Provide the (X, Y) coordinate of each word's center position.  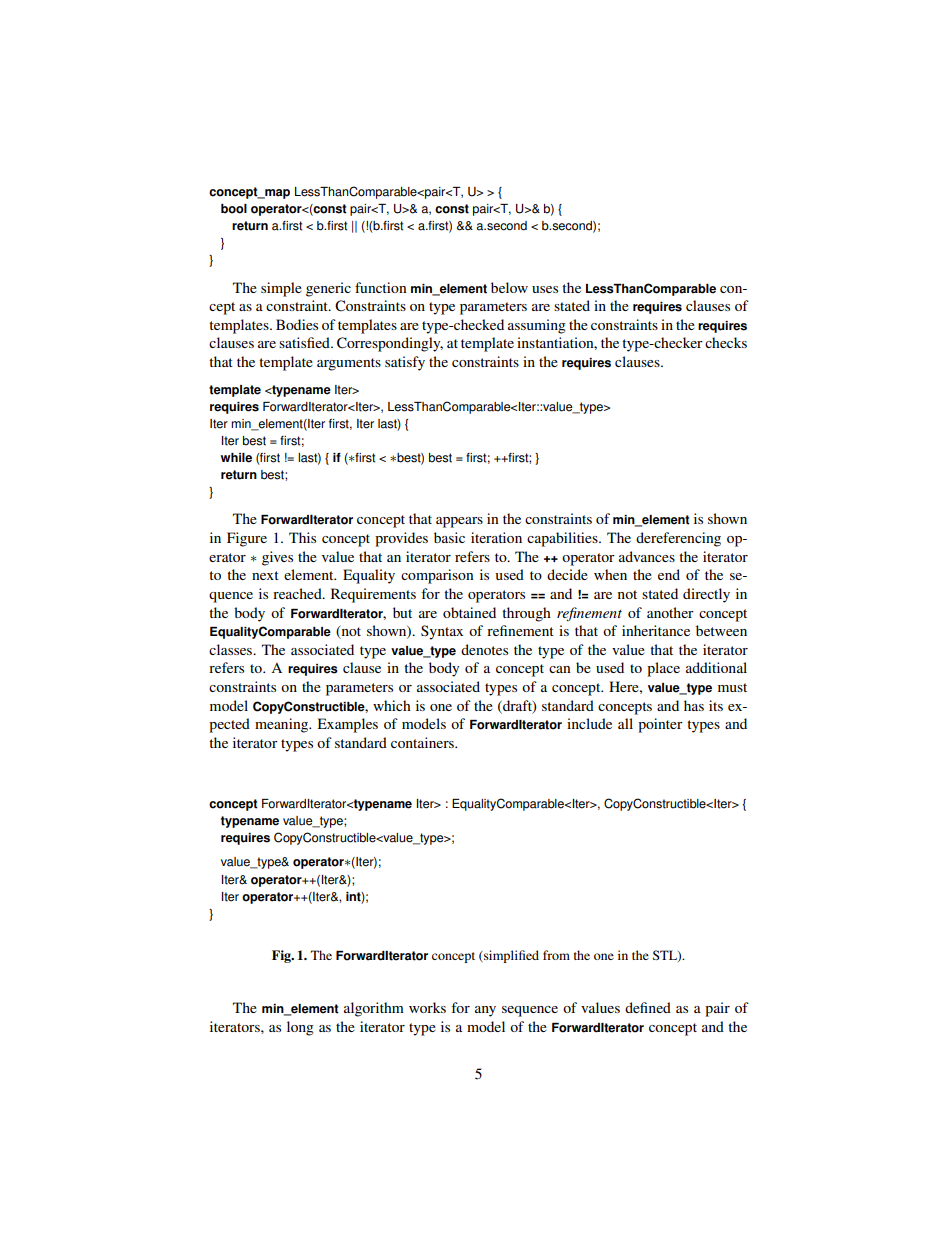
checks (726, 342)
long (300, 1028)
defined (648, 1007)
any (485, 1011)
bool (234, 209)
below (509, 287)
